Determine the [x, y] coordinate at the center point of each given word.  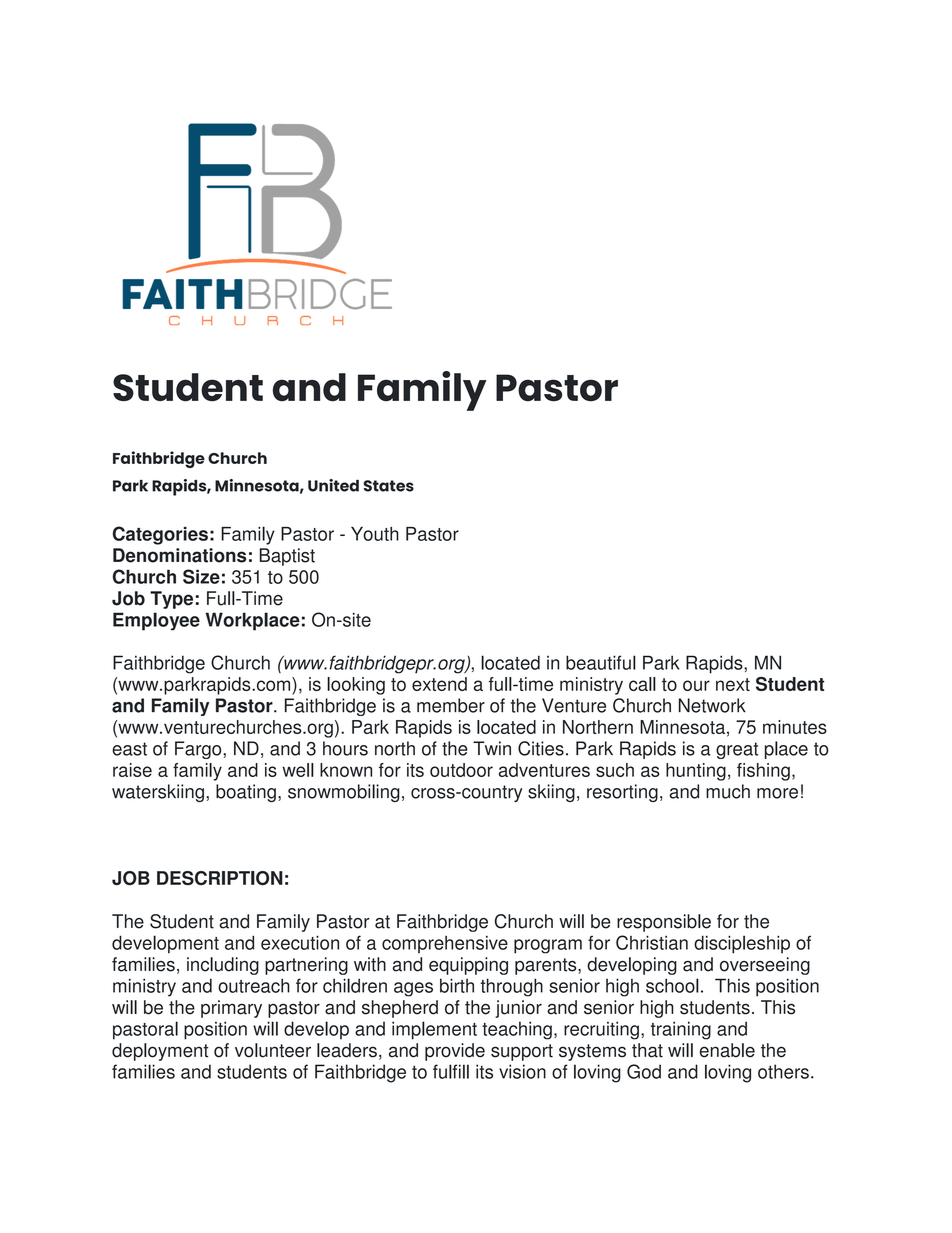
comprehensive [445, 944]
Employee [156, 621]
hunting [696, 772]
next [733, 684]
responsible [664, 923]
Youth [375, 534]
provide [455, 1052]
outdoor [461, 770]
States [388, 486]
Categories [160, 535]
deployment [160, 1052]
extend [439, 684]
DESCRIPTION [220, 878]
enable [727, 1050]
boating [246, 793]
